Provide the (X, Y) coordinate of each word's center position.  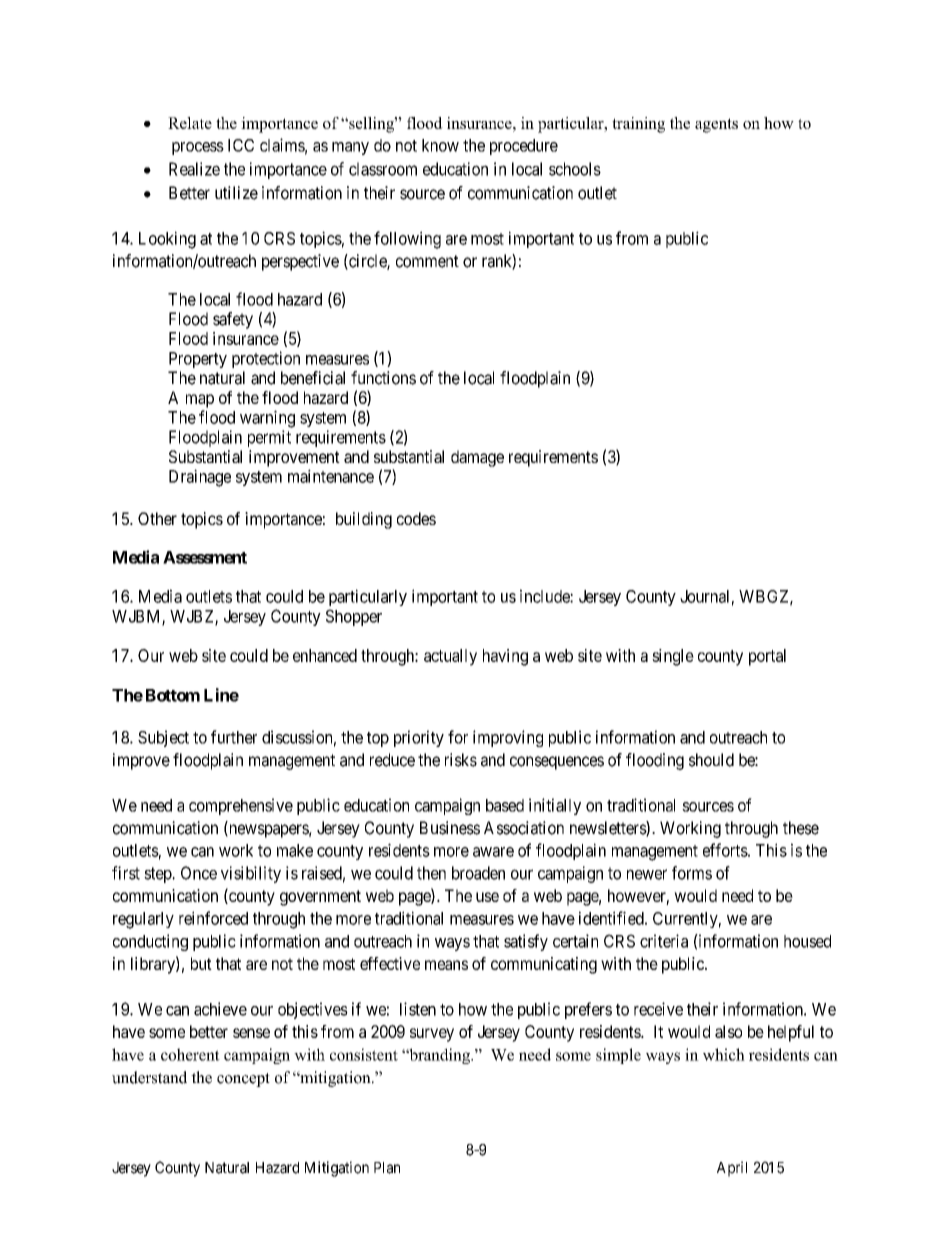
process (198, 148)
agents (716, 125)
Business (450, 828)
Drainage (200, 478)
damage (477, 458)
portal (767, 657)
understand (149, 1077)
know (440, 145)
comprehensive (241, 806)
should (711, 760)
